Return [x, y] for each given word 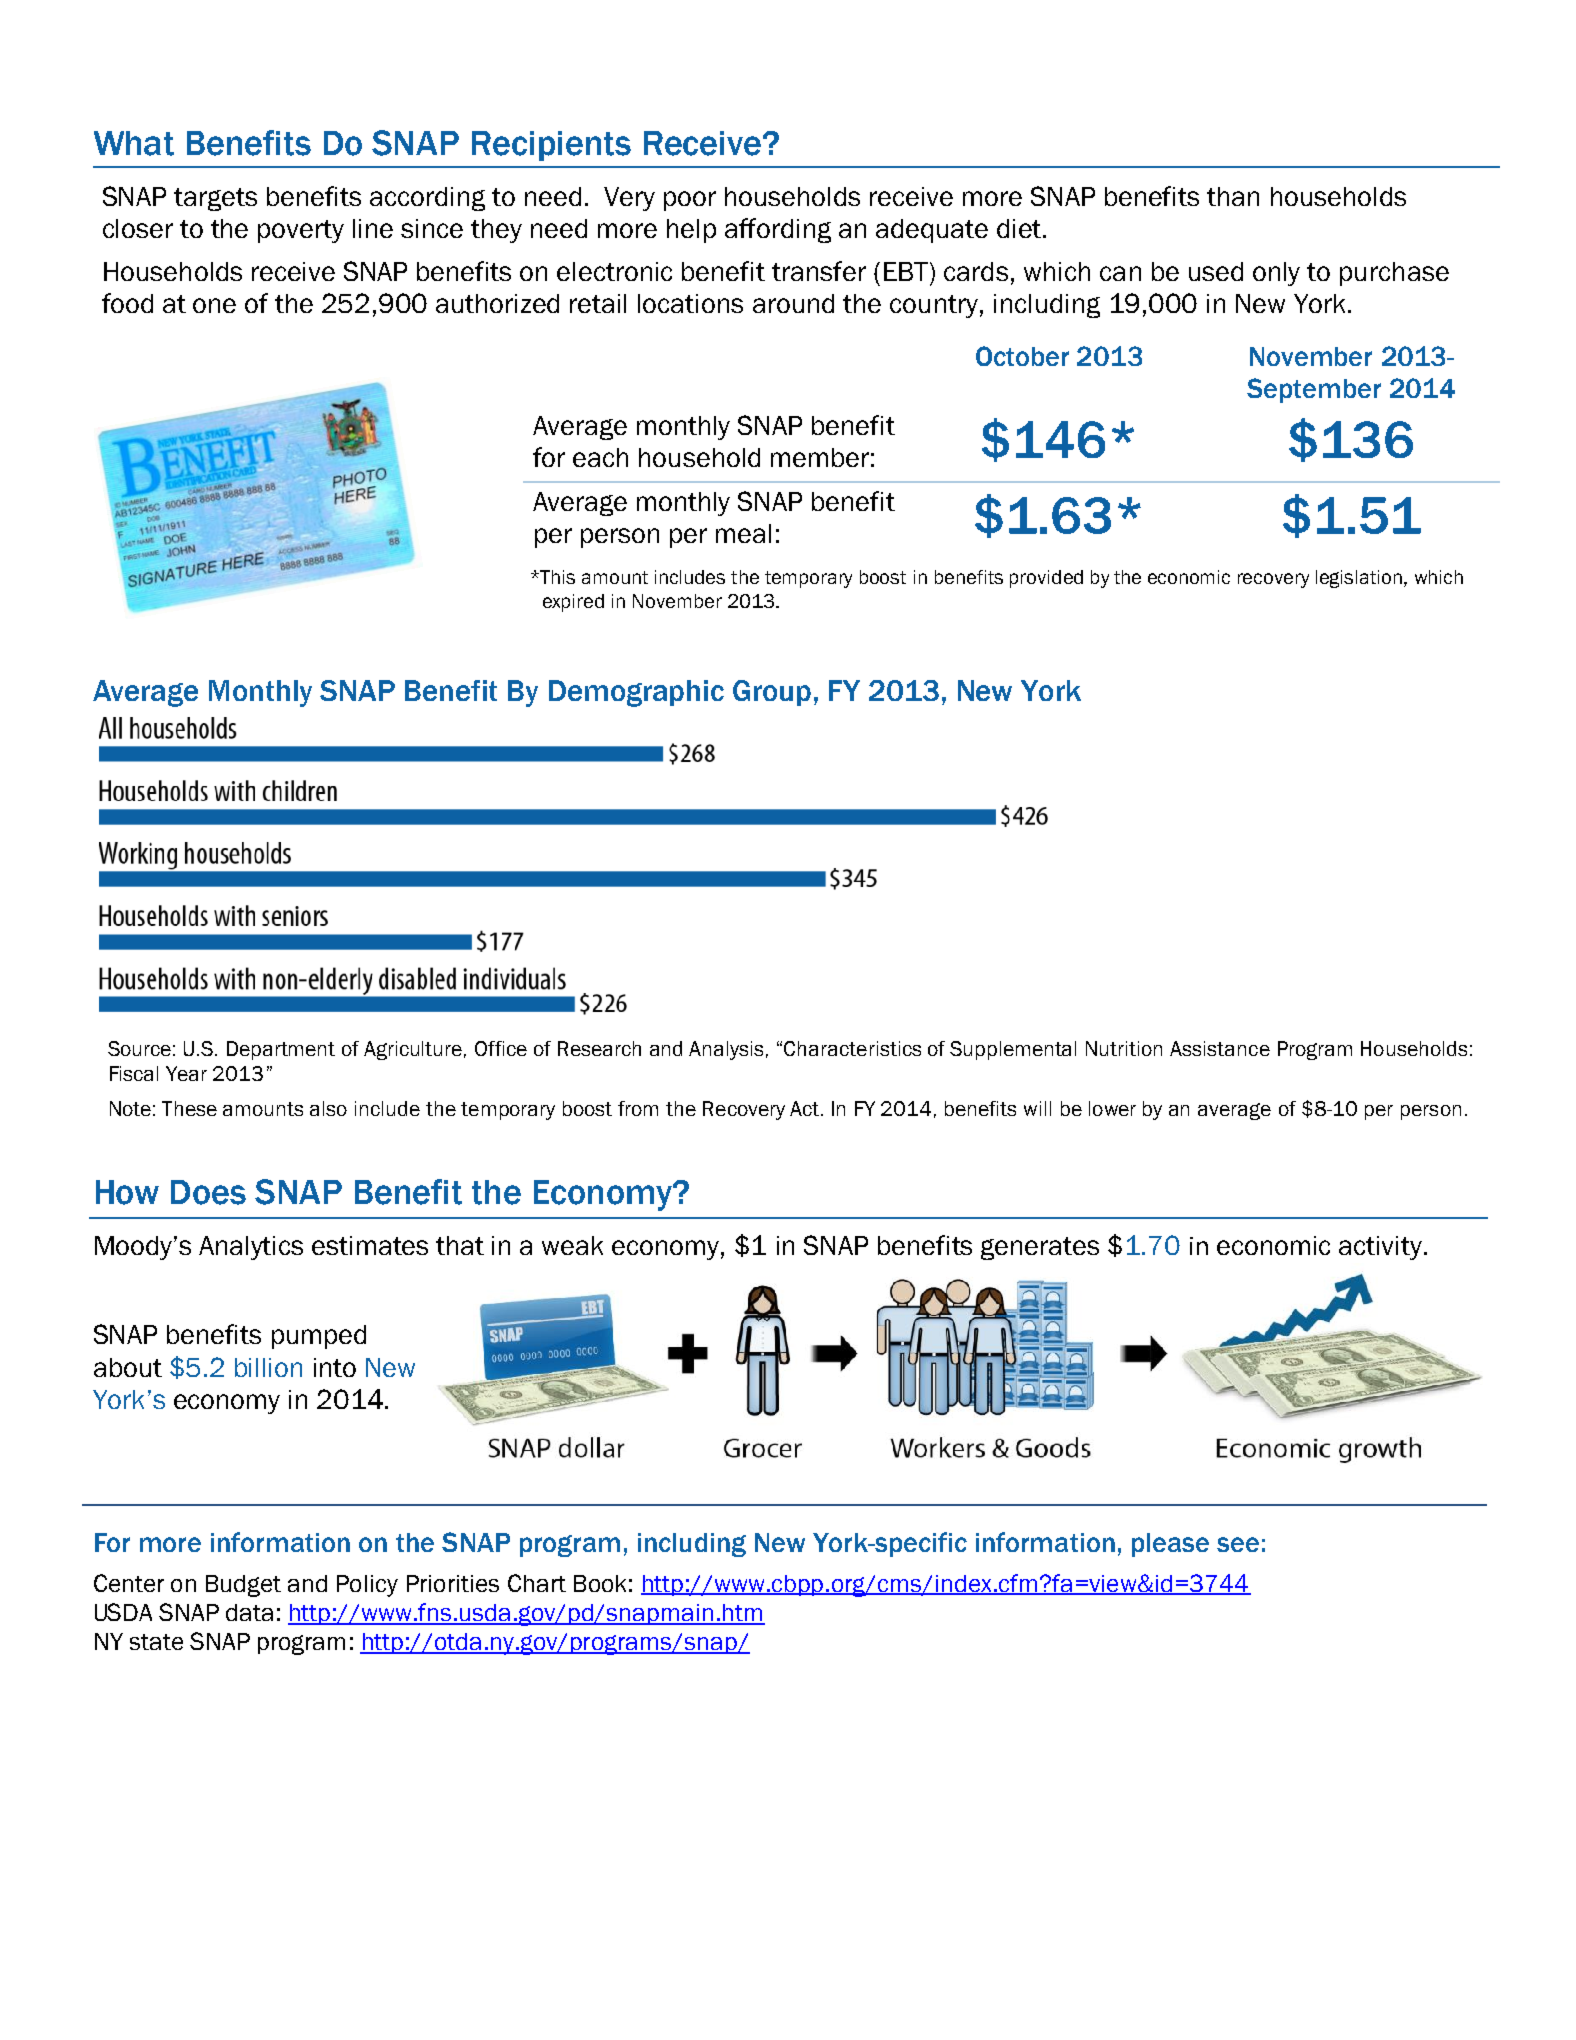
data [249, 1612]
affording [778, 230]
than [1233, 196]
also [328, 1108]
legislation [1359, 579]
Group [772, 693]
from [638, 1108]
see [1238, 1544]
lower [1112, 1108]
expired [573, 603]
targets [215, 199]
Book [600, 1583]
